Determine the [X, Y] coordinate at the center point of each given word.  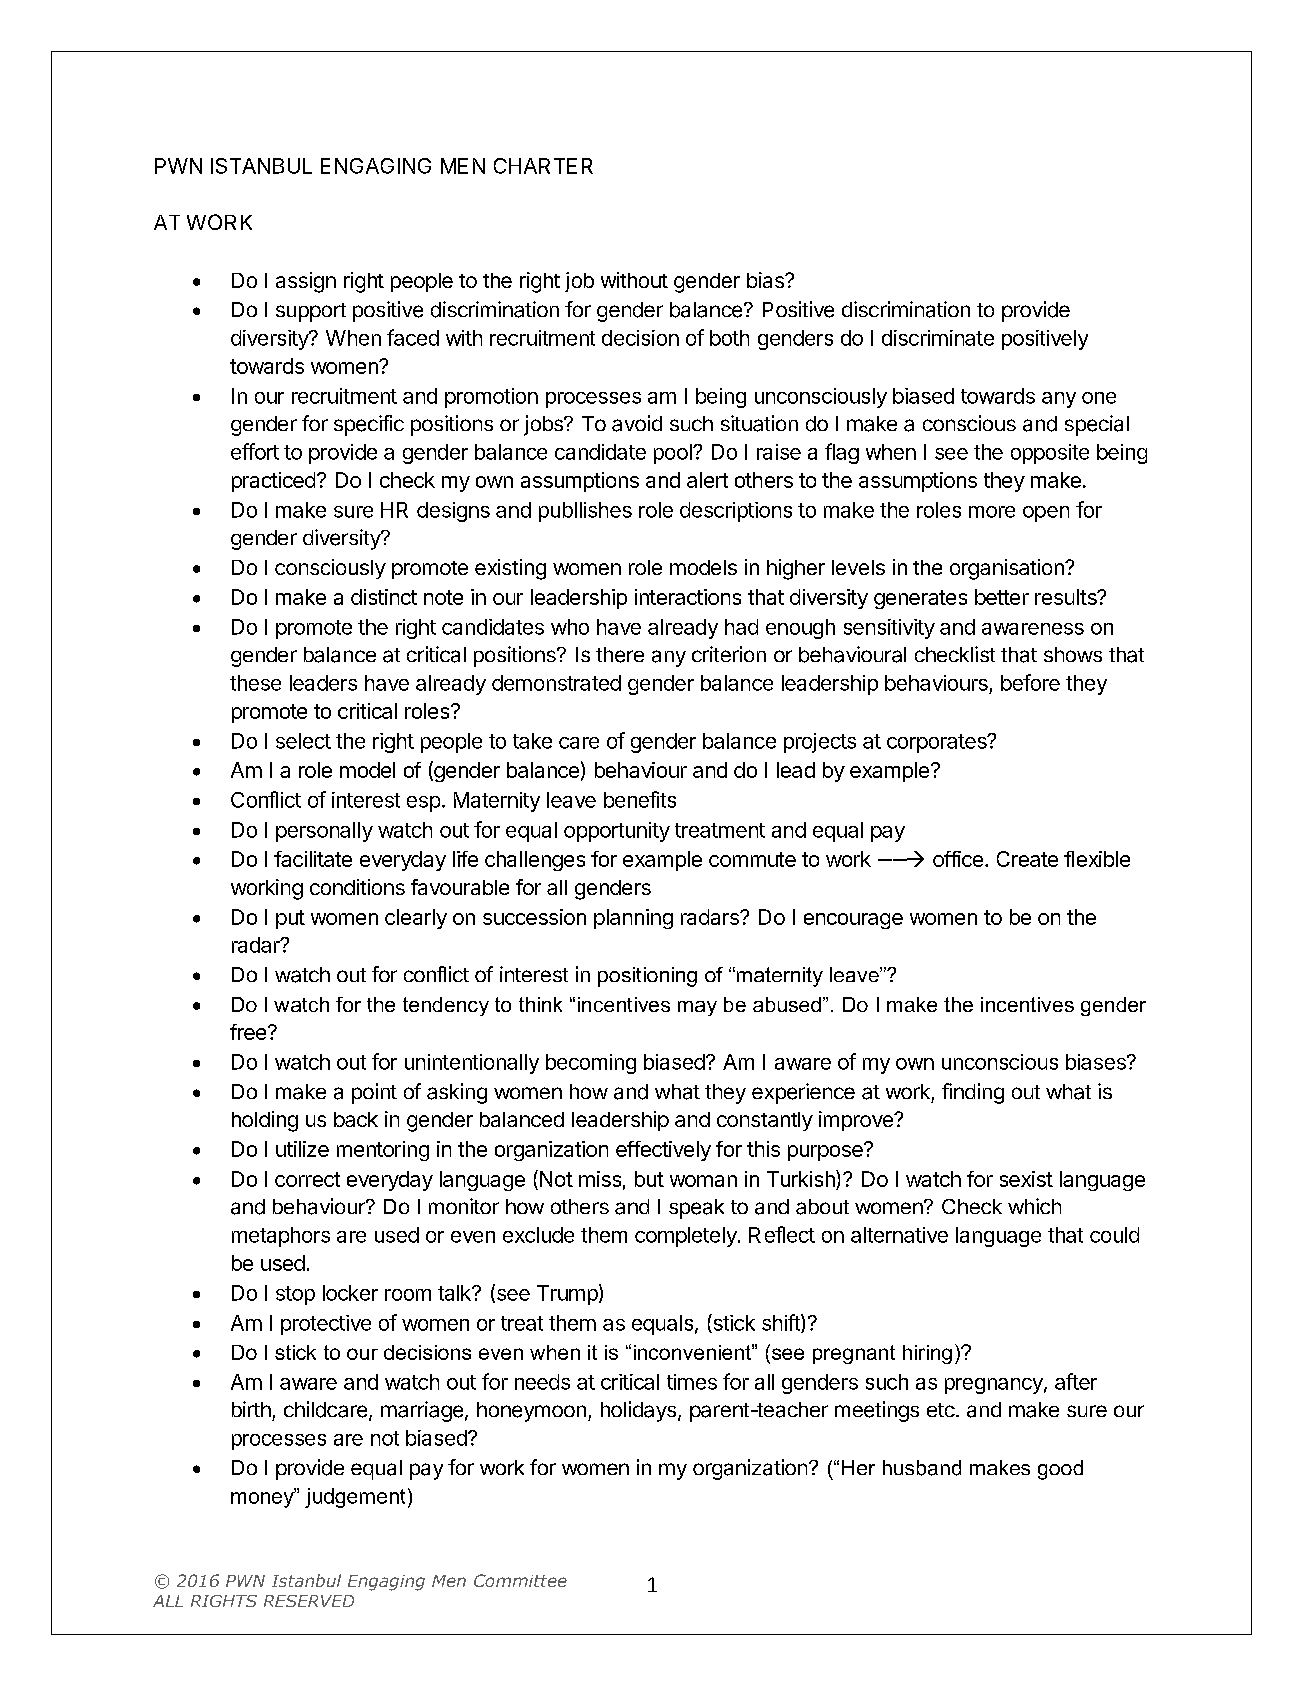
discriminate [938, 338]
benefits [640, 799]
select [303, 741]
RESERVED [309, 1601]
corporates [938, 743]
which [1034, 1206]
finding [973, 1093]
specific [369, 425]
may [697, 1008]
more [992, 512]
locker [350, 1293]
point [374, 1093]
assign [306, 282]
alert [707, 480]
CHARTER [543, 166]
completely [687, 1237]
